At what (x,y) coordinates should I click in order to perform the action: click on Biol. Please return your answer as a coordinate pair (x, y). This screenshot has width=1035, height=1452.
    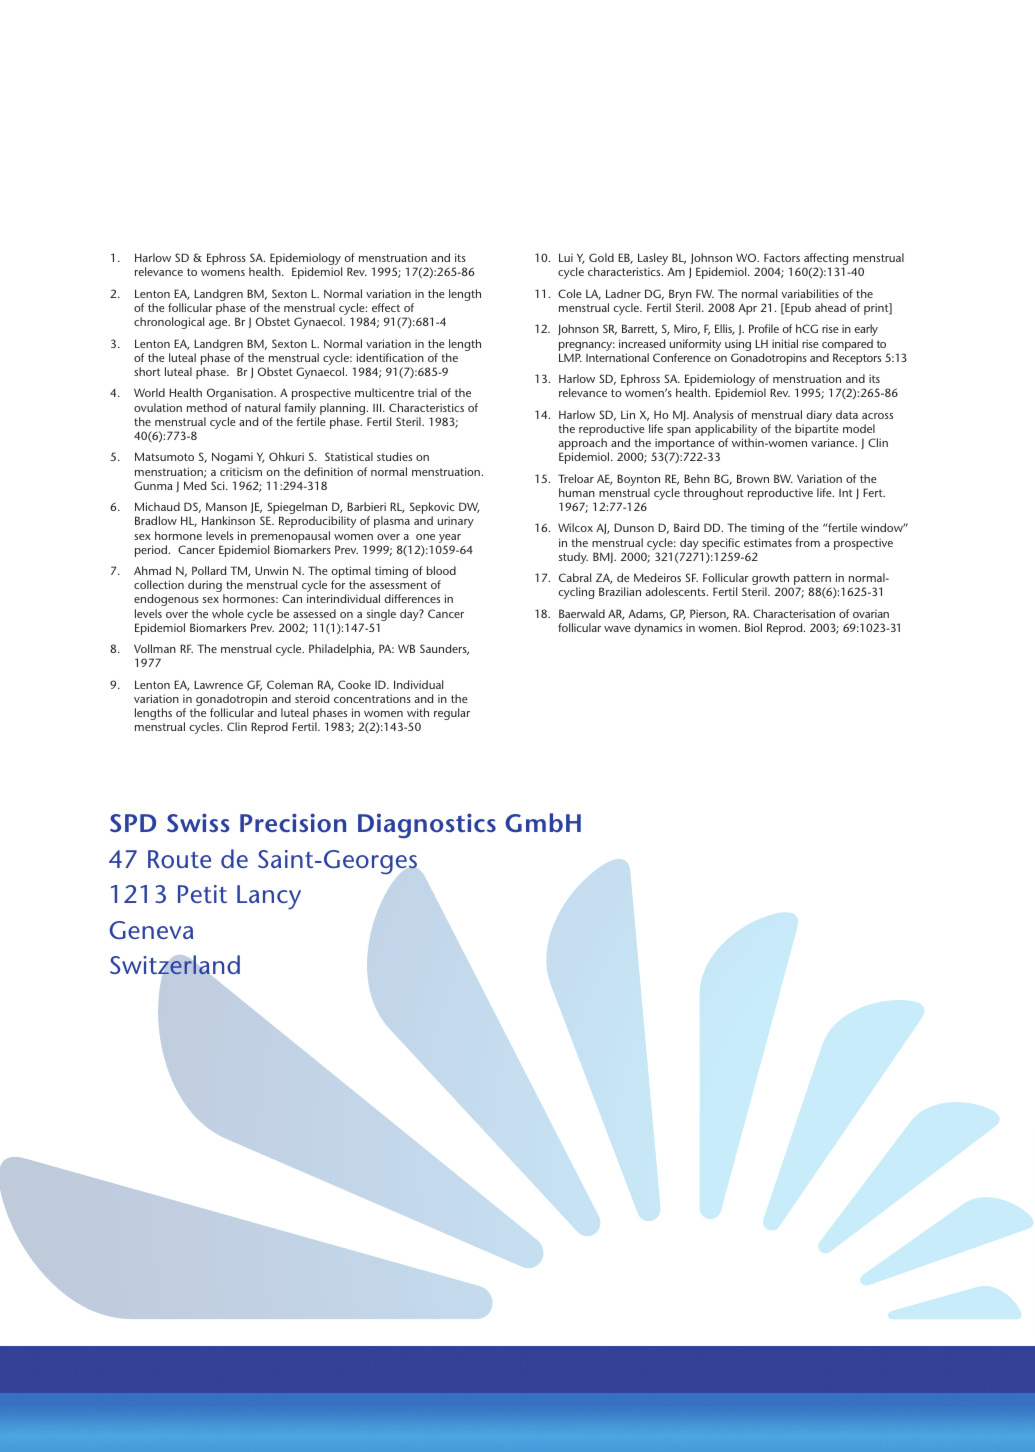
    Looking at the image, I should click on (753, 627).
